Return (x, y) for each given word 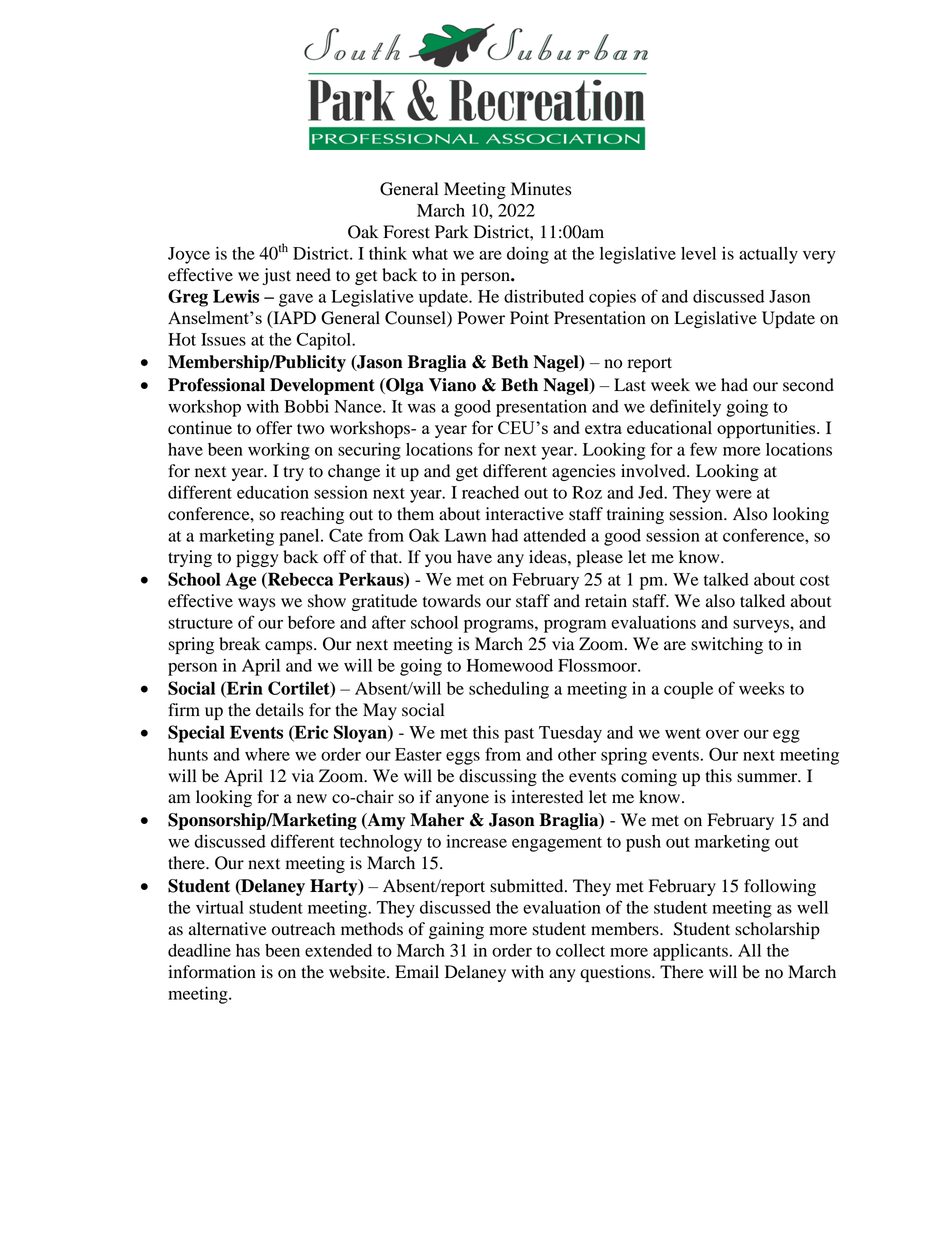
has (248, 950)
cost (815, 580)
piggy (257, 558)
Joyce (189, 255)
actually (768, 255)
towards (452, 601)
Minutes (541, 189)
